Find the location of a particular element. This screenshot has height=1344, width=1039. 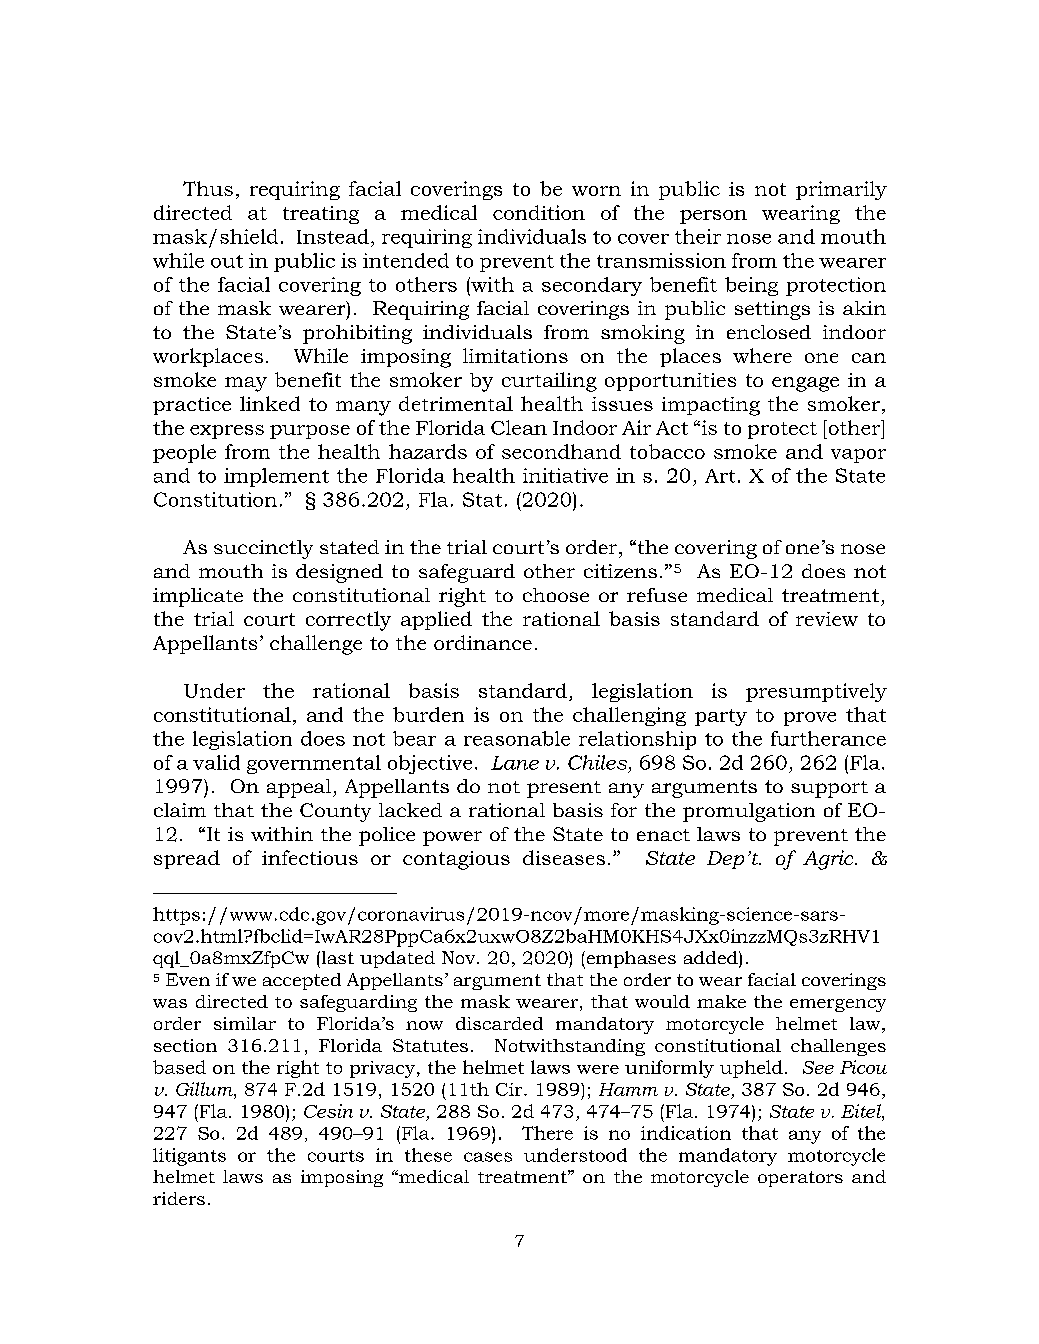

implement is located at coordinates (276, 477).
